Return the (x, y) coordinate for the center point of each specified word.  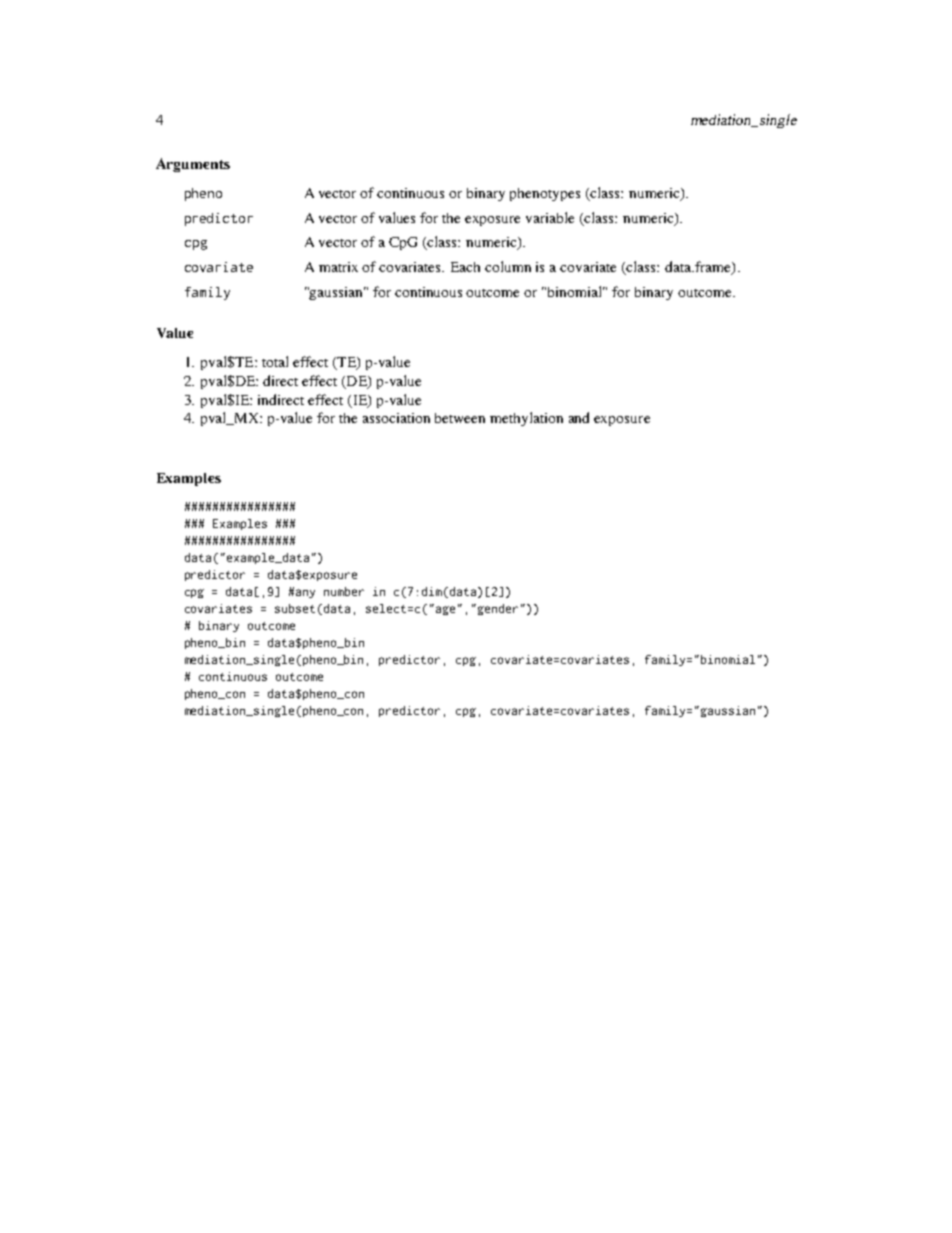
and (579, 417)
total (275, 361)
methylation (526, 419)
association (396, 418)
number (344, 591)
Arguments (193, 165)
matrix (338, 267)
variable (550, 217)
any (305, 593)
